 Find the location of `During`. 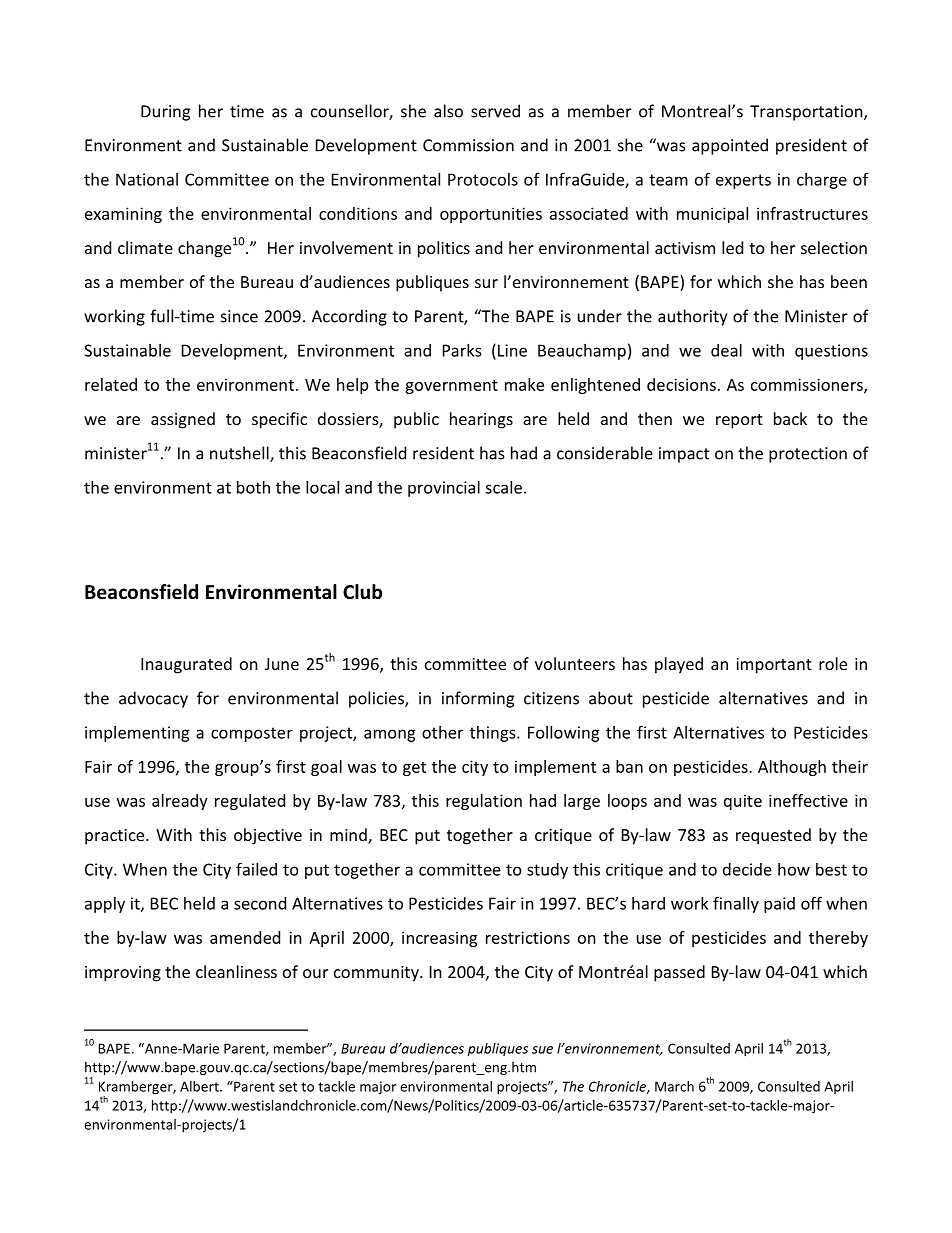

During is located at coordinates (165, 113).
